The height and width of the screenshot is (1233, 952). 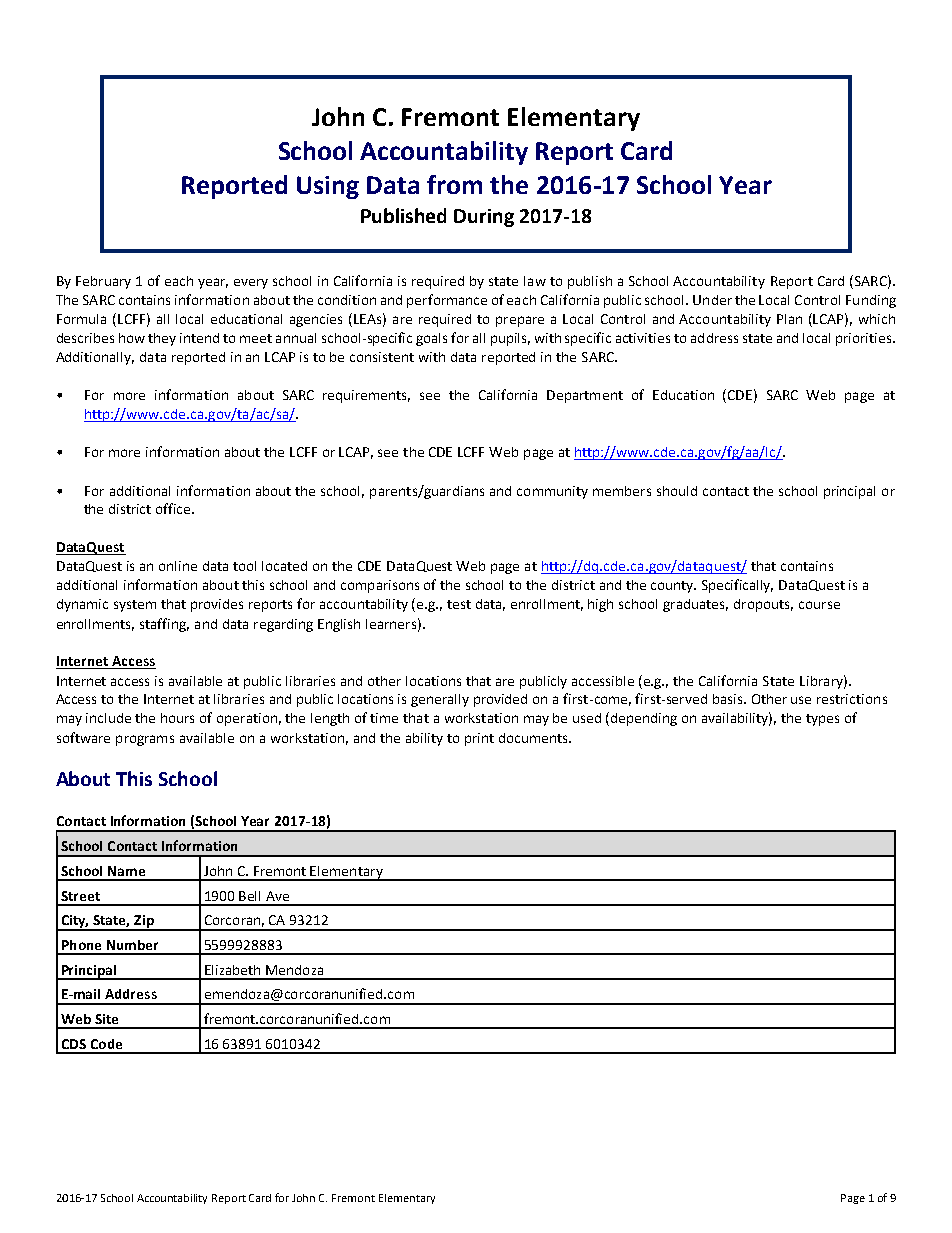 What do you see at coordinates (145, 740) in the screenshot?
I see `programs` at bounding box center [145, 740].
